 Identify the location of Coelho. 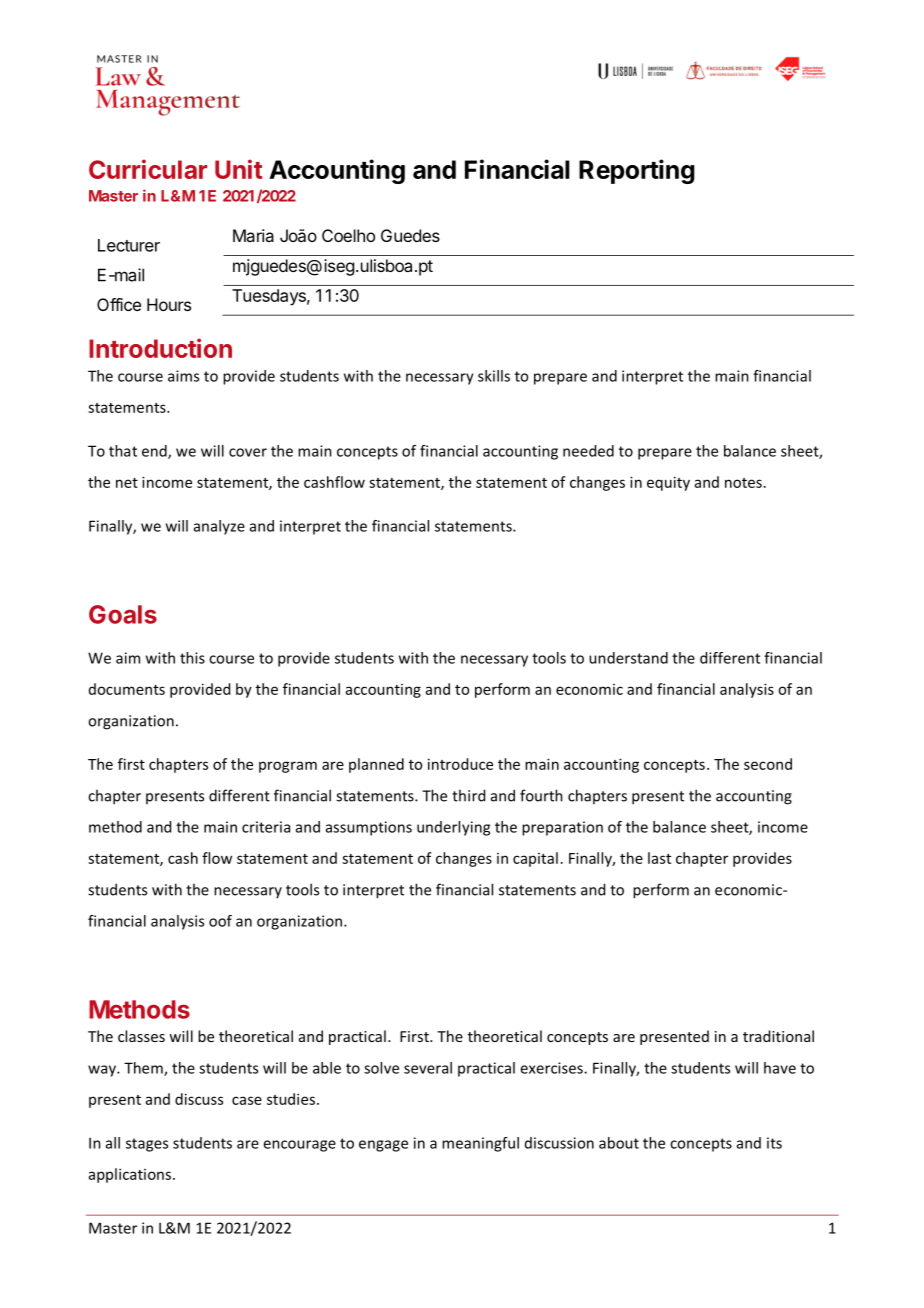
(348, 235).
